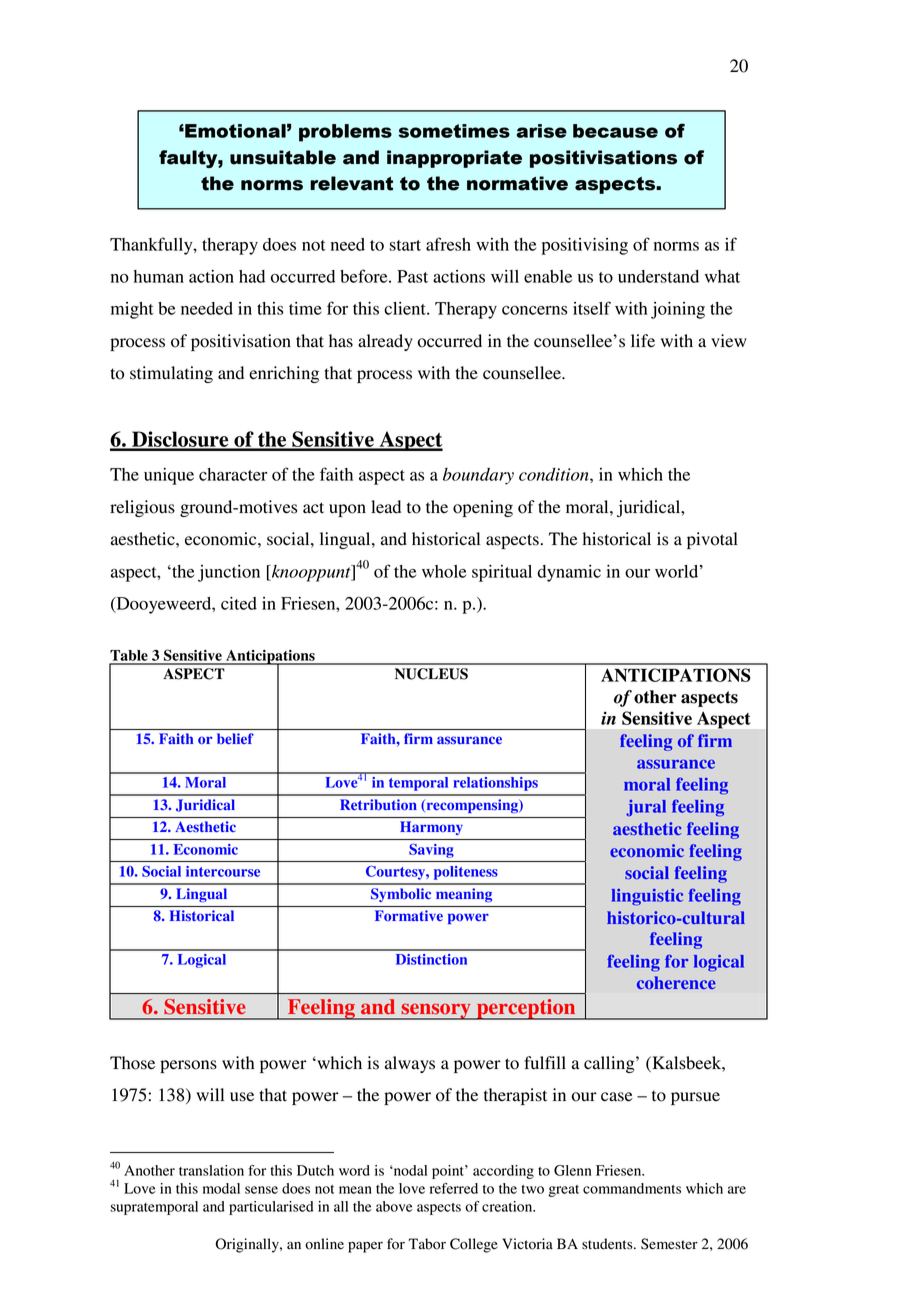  I want to click on inappropriate, so click(454, 159).
